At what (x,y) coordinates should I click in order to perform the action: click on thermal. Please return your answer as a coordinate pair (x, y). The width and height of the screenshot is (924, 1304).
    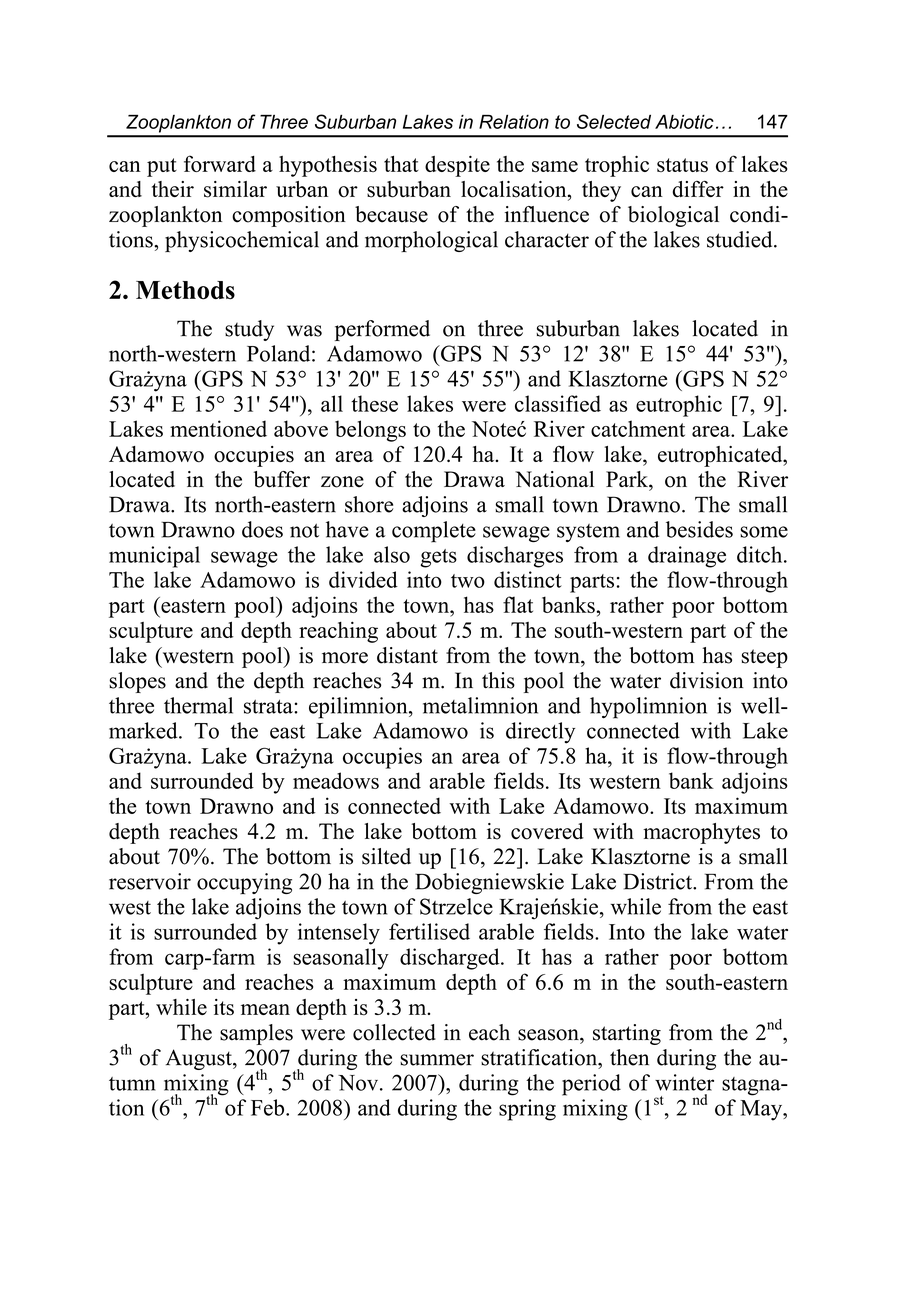
    Looking at the image, I should click on (198, 705).
